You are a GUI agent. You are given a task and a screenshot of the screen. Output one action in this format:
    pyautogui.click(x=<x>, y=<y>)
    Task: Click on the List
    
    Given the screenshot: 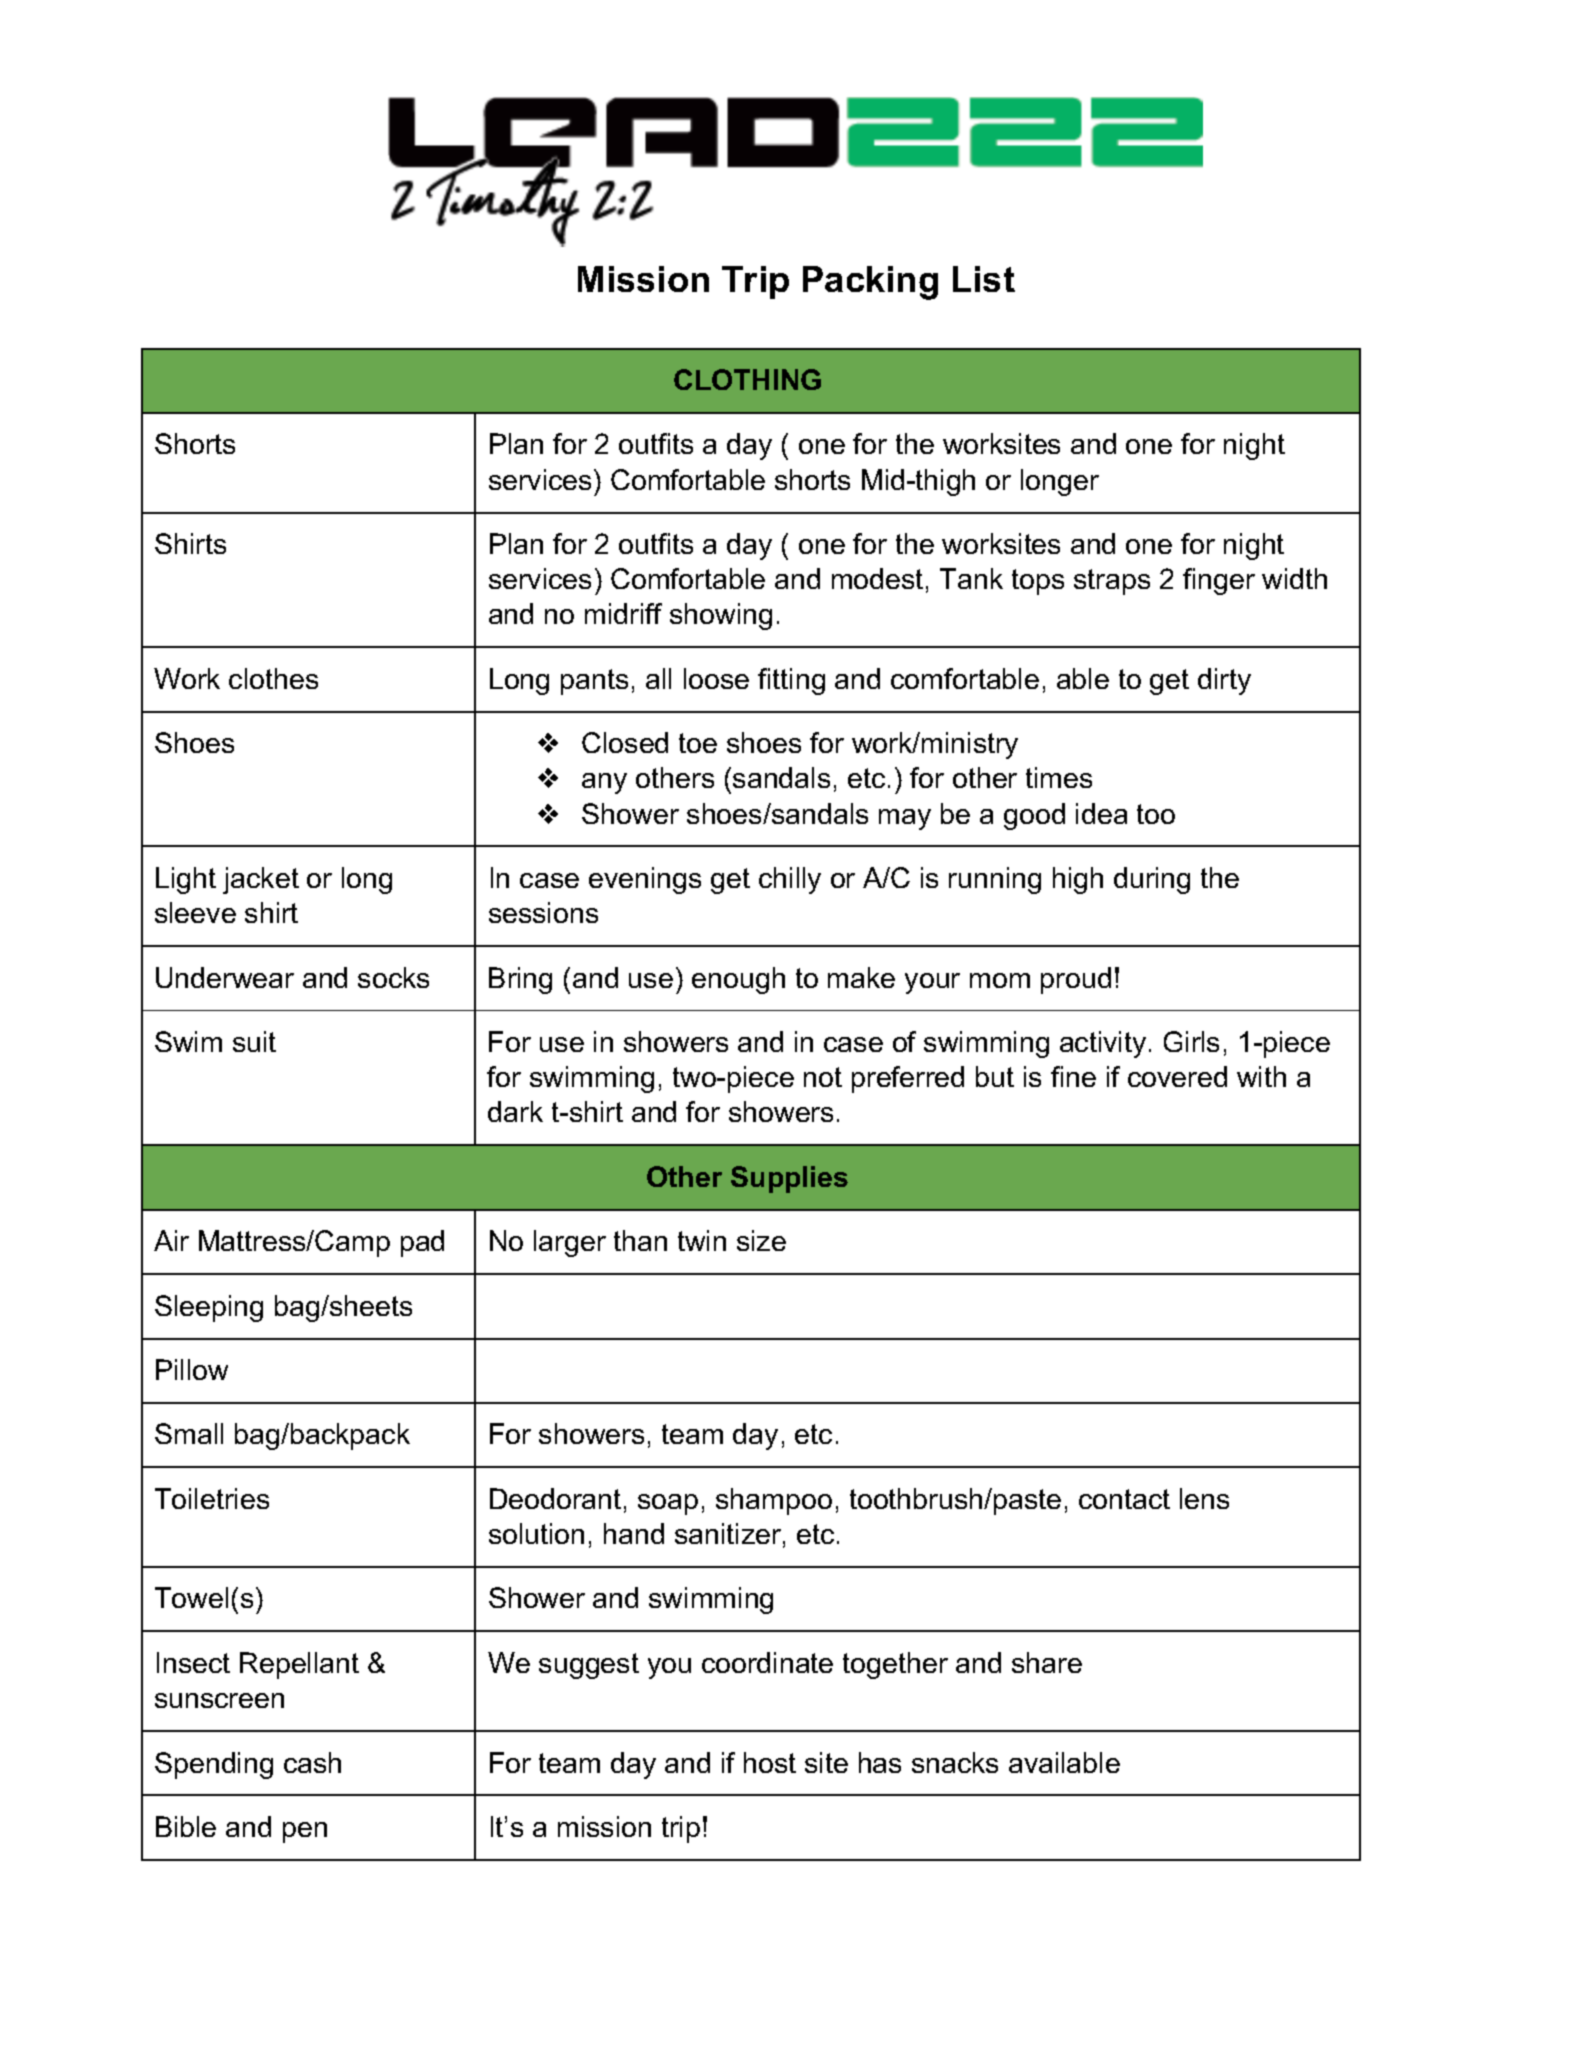 What is the action you would take?
    pyautogui.click(x=984, y=279)
